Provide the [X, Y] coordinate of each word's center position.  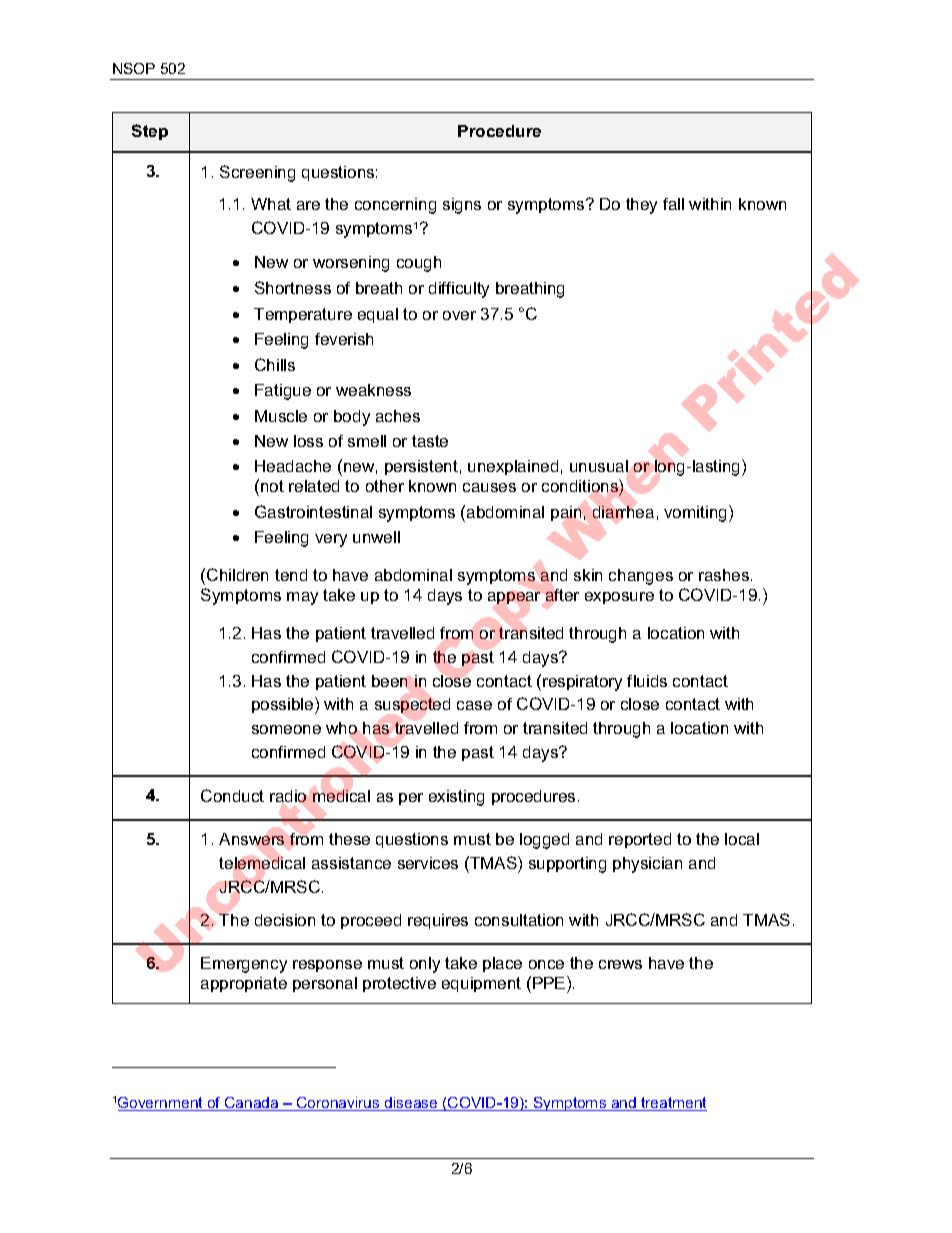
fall [673, 204]
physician [647, 865]
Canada [252, 1104]
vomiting [697, 513]
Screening [257, 173]
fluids [647, 681]
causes [489, 487]
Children [237, 574]
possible [284, 705]
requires [438, 921]
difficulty [459, 290]
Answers [251, 839]
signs [462, 206]
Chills [275, 364]
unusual [599, 466]
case [474, 705]
